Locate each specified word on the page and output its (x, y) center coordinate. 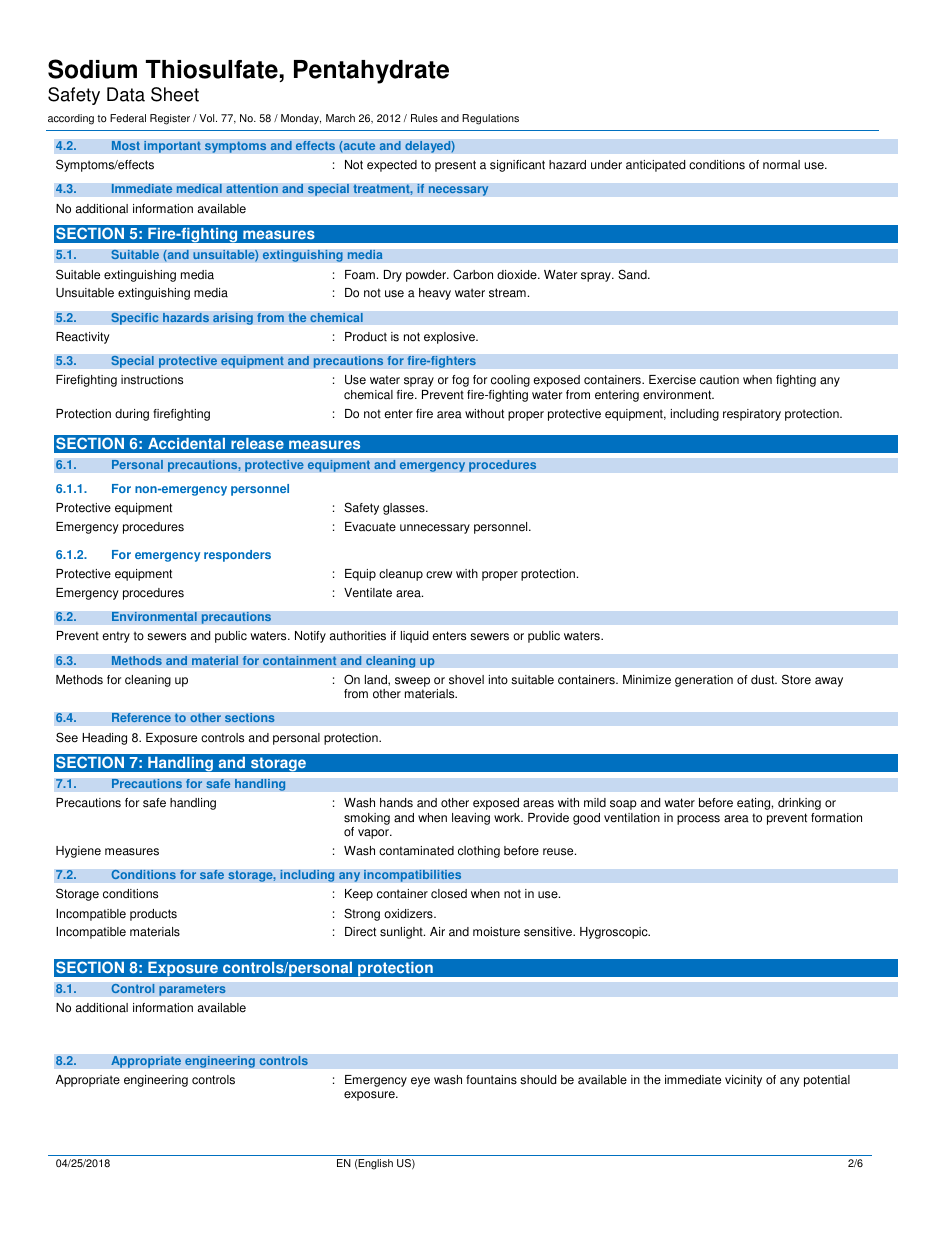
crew (439, 575)
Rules (424, 118)
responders (237, 556)
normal (781, 165)
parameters (192, 990)
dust (764, 680)
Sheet (175, 94)
